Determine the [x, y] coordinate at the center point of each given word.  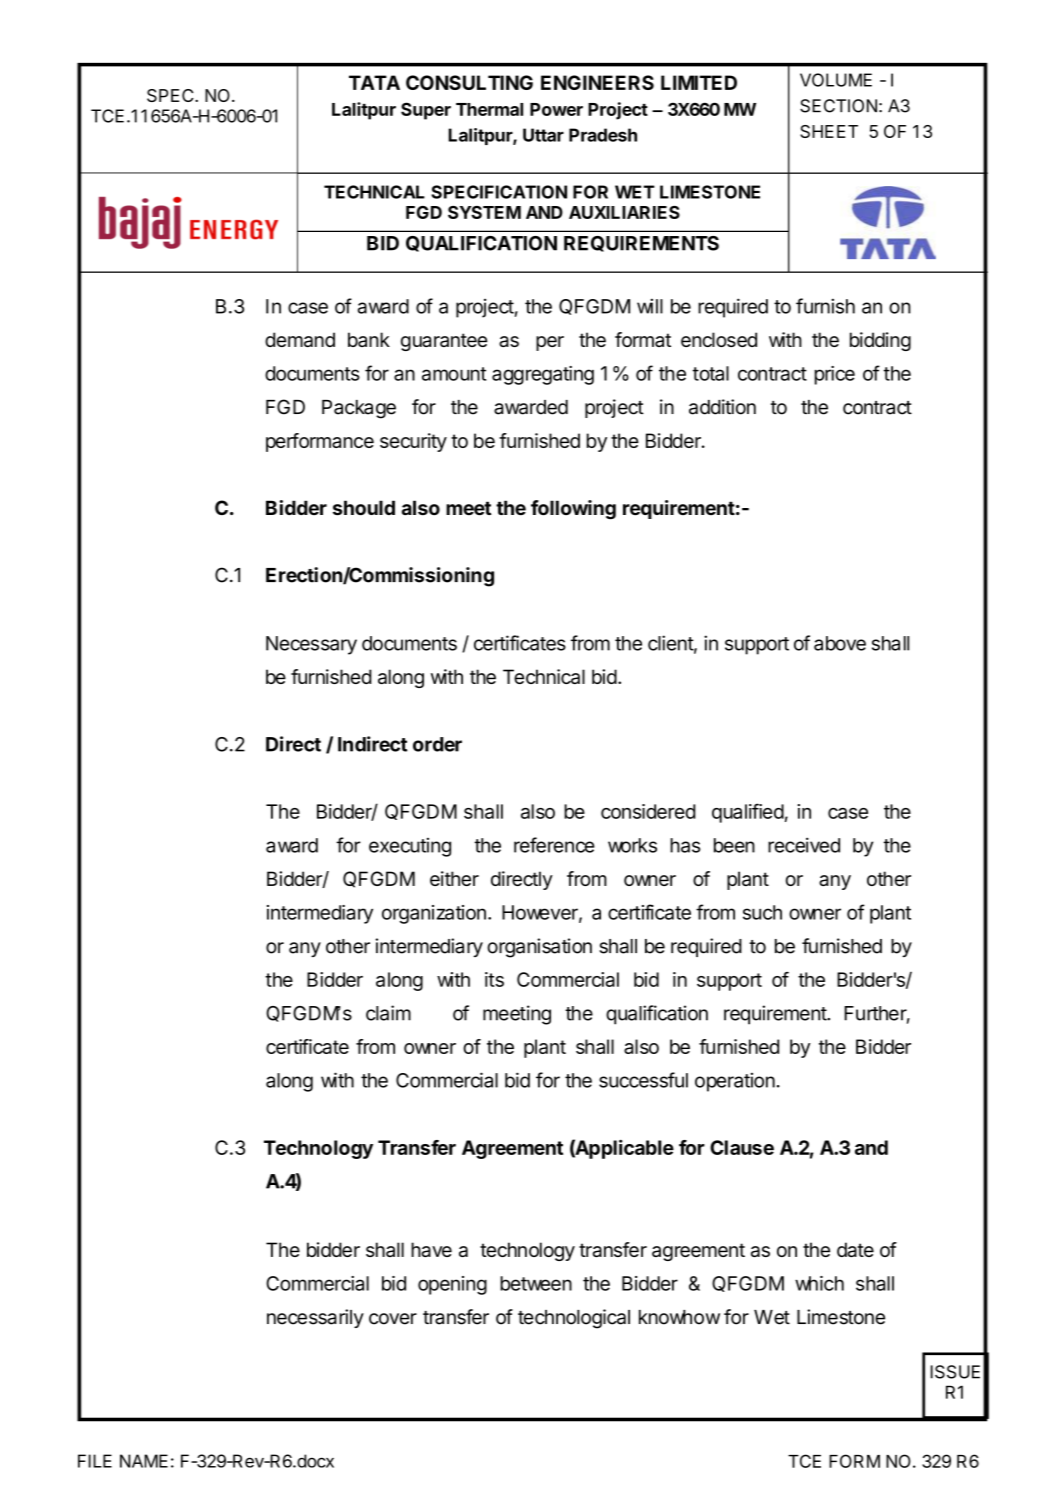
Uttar [543, 135]
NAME [144, 1461]
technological [574, 1319]
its [494, 979]
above [840, 643]
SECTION [838, 106]
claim [388, 1013]
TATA [374, 82]
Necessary [311, 645]
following [573, 510]
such [762, 912]
